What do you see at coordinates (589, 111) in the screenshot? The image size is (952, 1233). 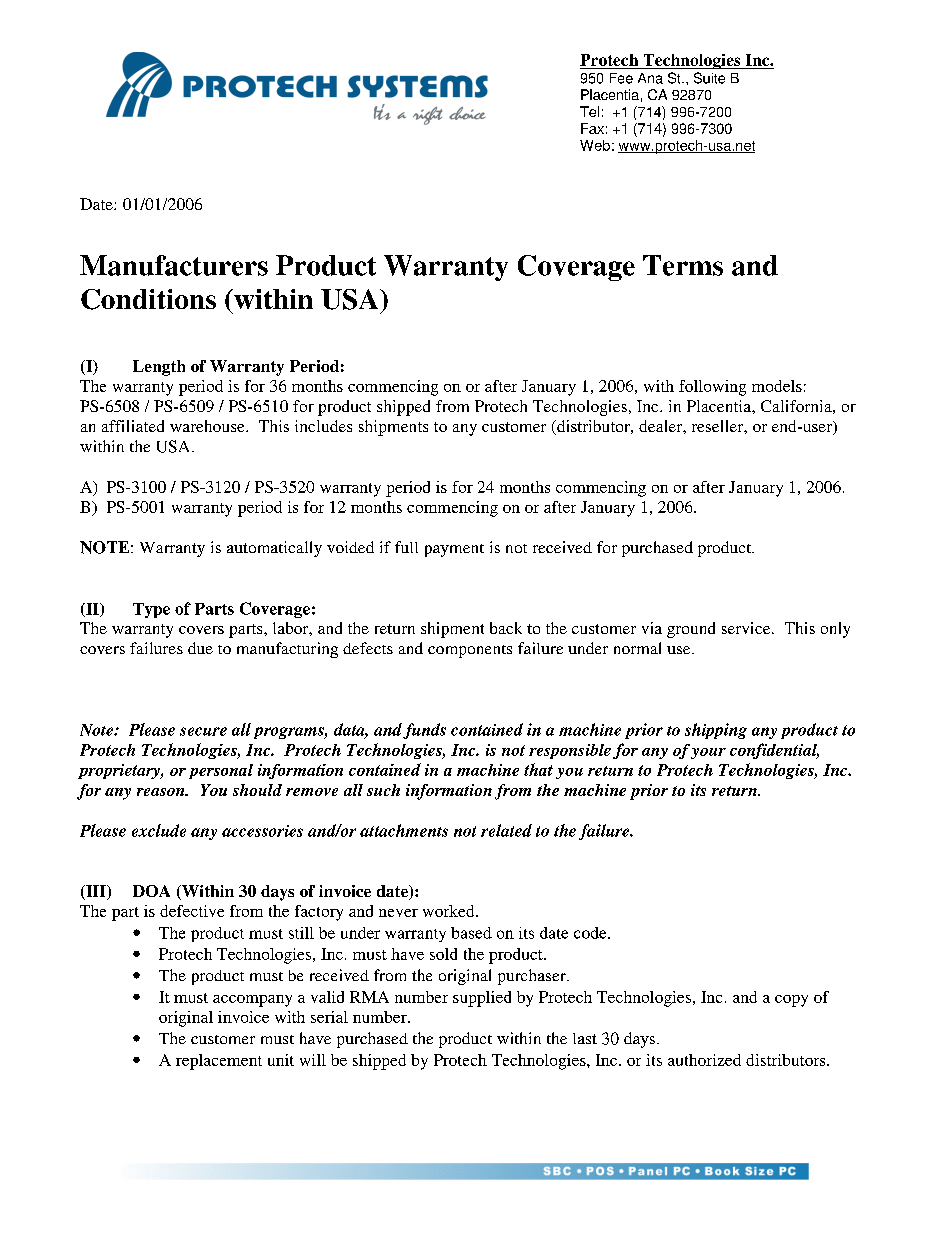 I see `Tel` at bounding box center [589, 111].
